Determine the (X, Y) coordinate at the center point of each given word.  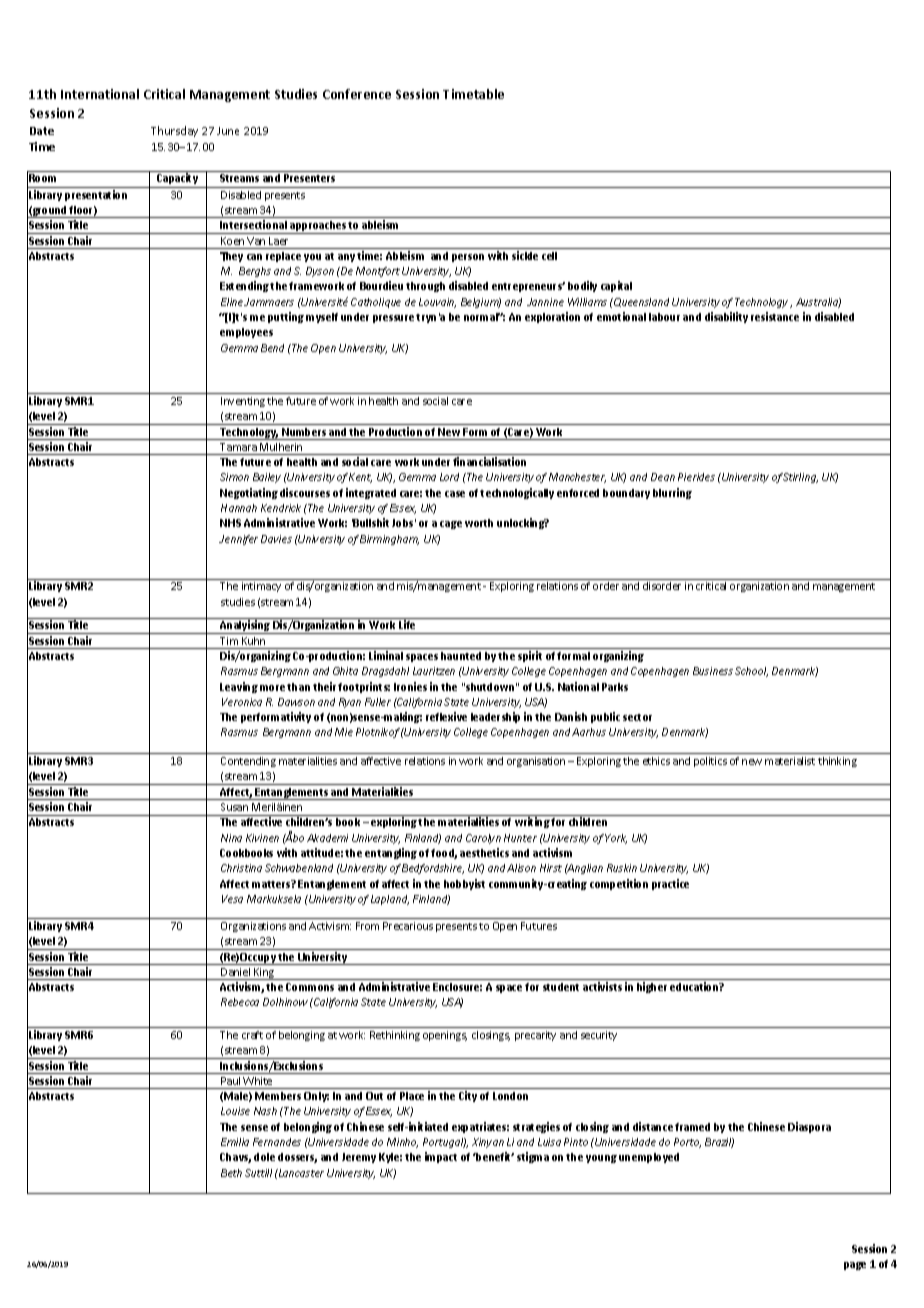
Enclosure (457, 987)
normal (482, 317)
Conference (357, 94)
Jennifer (238, 540)
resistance (775, 316)
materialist (790, 761)
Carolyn (483, 839)
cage (451, 525)
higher (652, 987)
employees (246, 333)
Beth (231, 1173)
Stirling (800, 478)
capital (616, 286)
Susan (234, 807)
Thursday (174, 131)
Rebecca (240, 1002)
